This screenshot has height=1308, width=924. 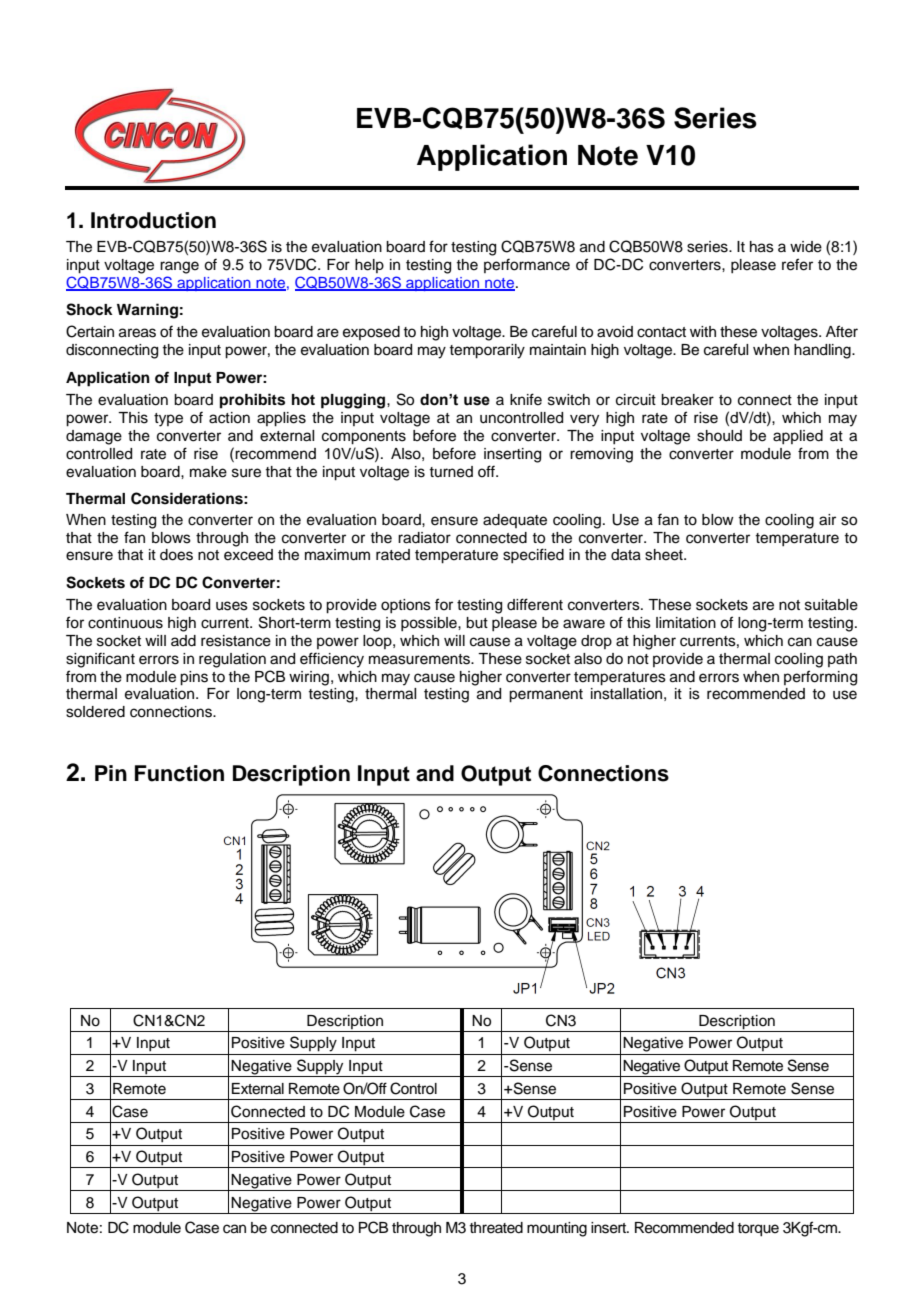 I want to click on Function, so click(x=179, y=773).
